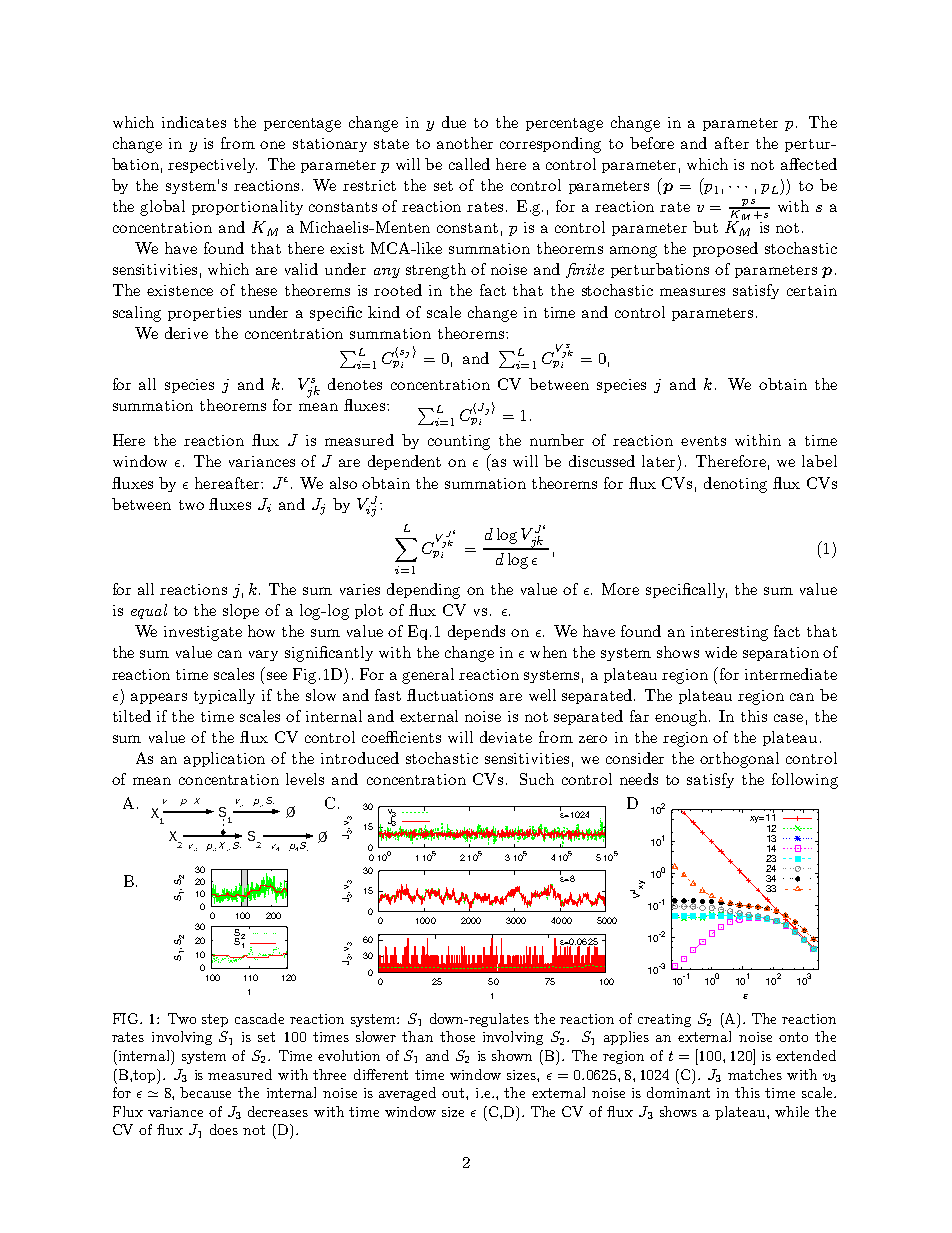 The image size is (952, 1233). Describe the element at coordinates (186, 333) in the screenshot. I see `derive` at that location.
